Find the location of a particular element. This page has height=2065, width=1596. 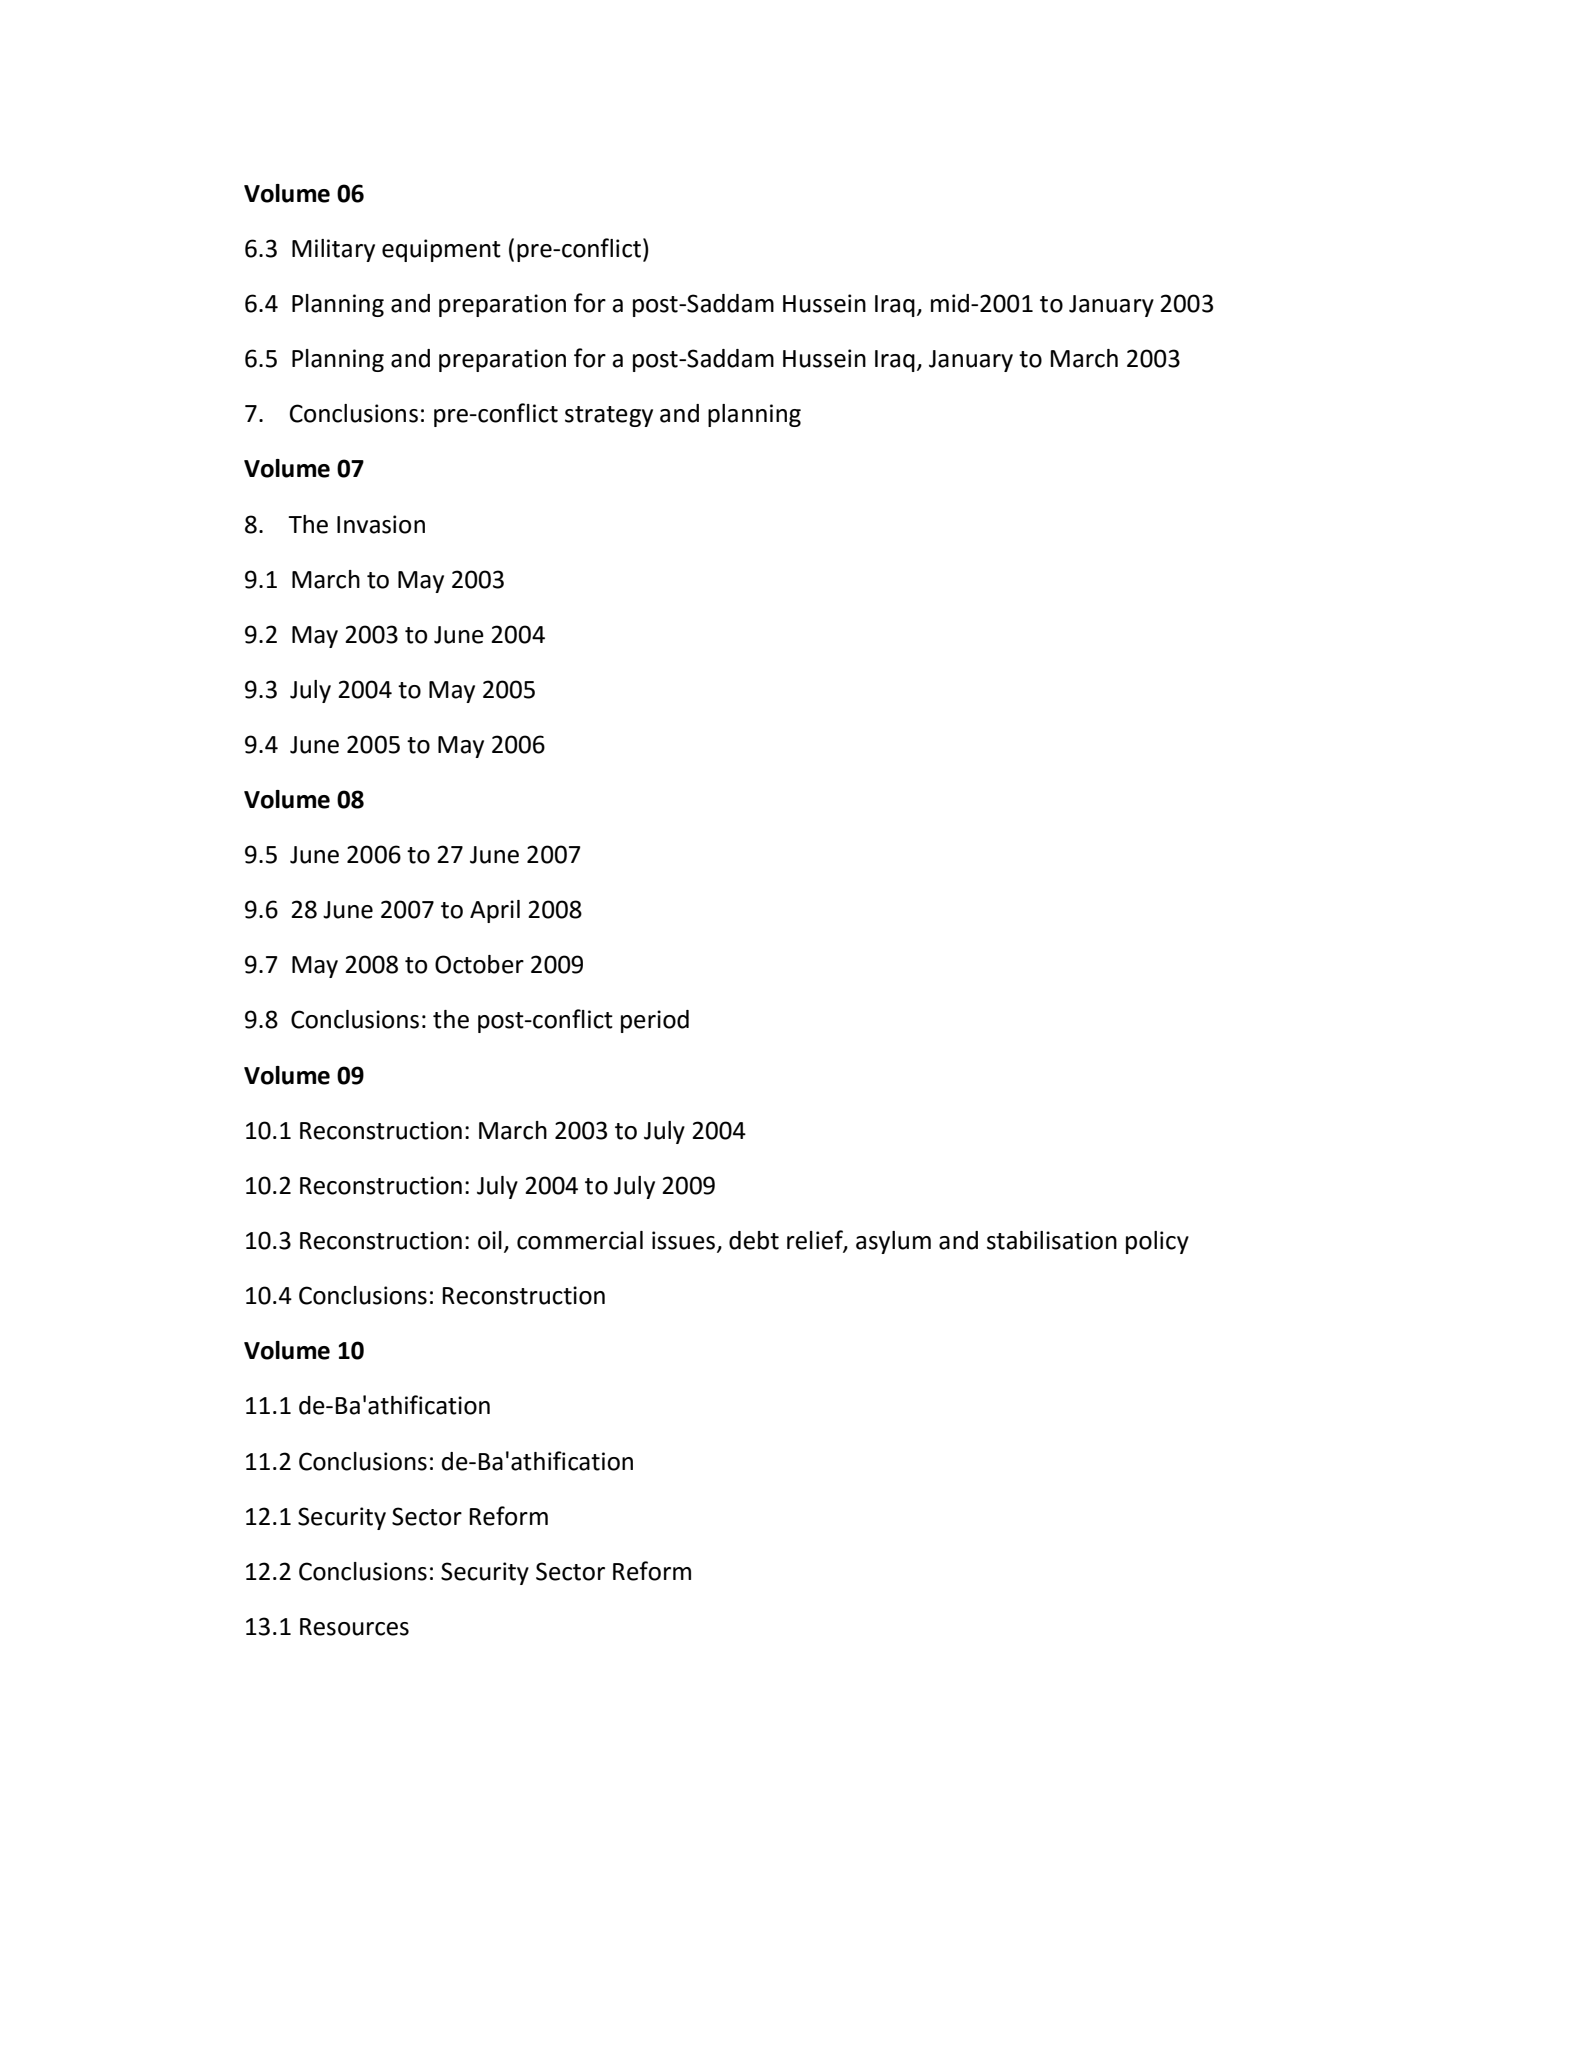

Resources is located at coordinates (354, 1627).
